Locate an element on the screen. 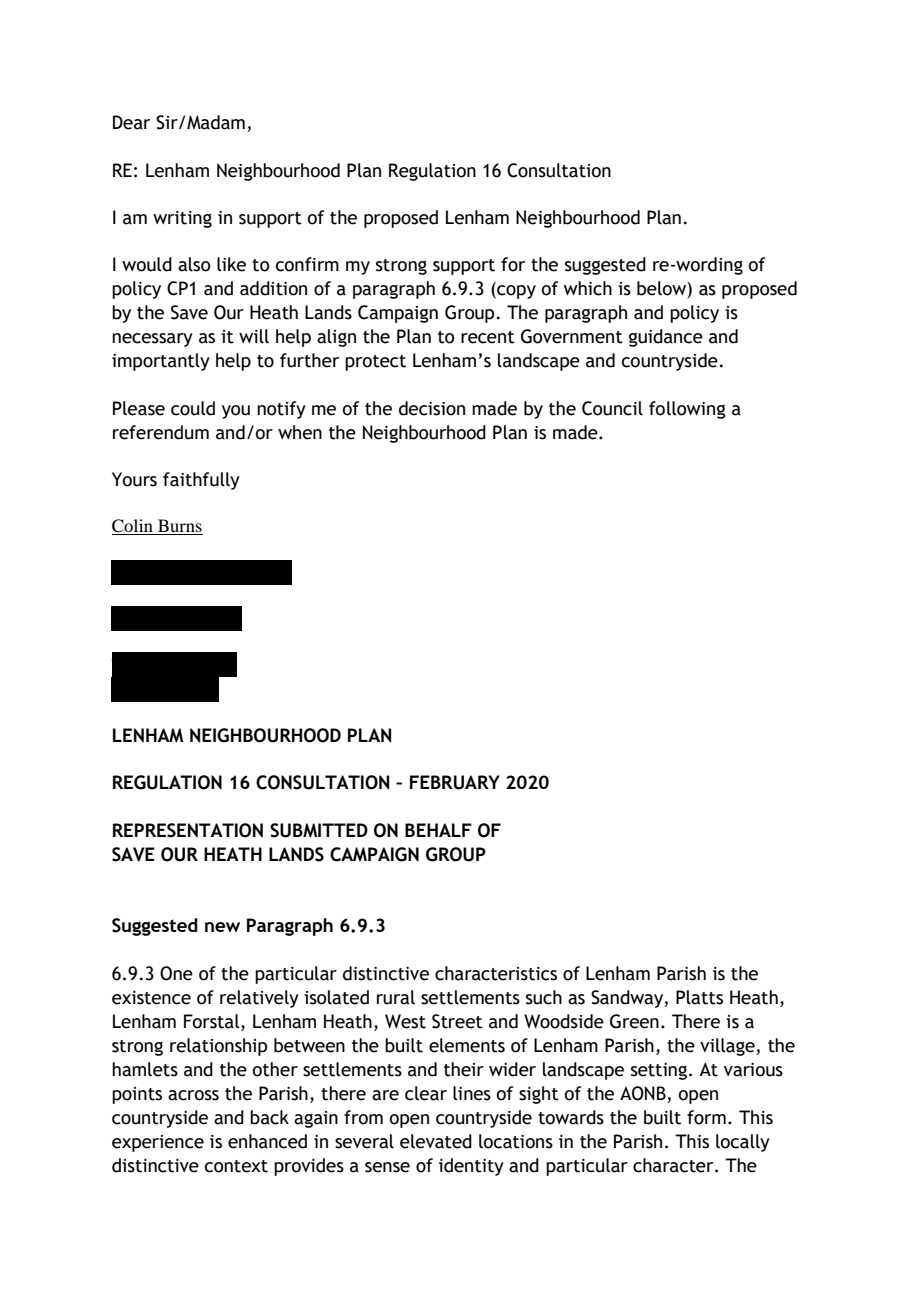  decision is located at coordinates (432, 408).
